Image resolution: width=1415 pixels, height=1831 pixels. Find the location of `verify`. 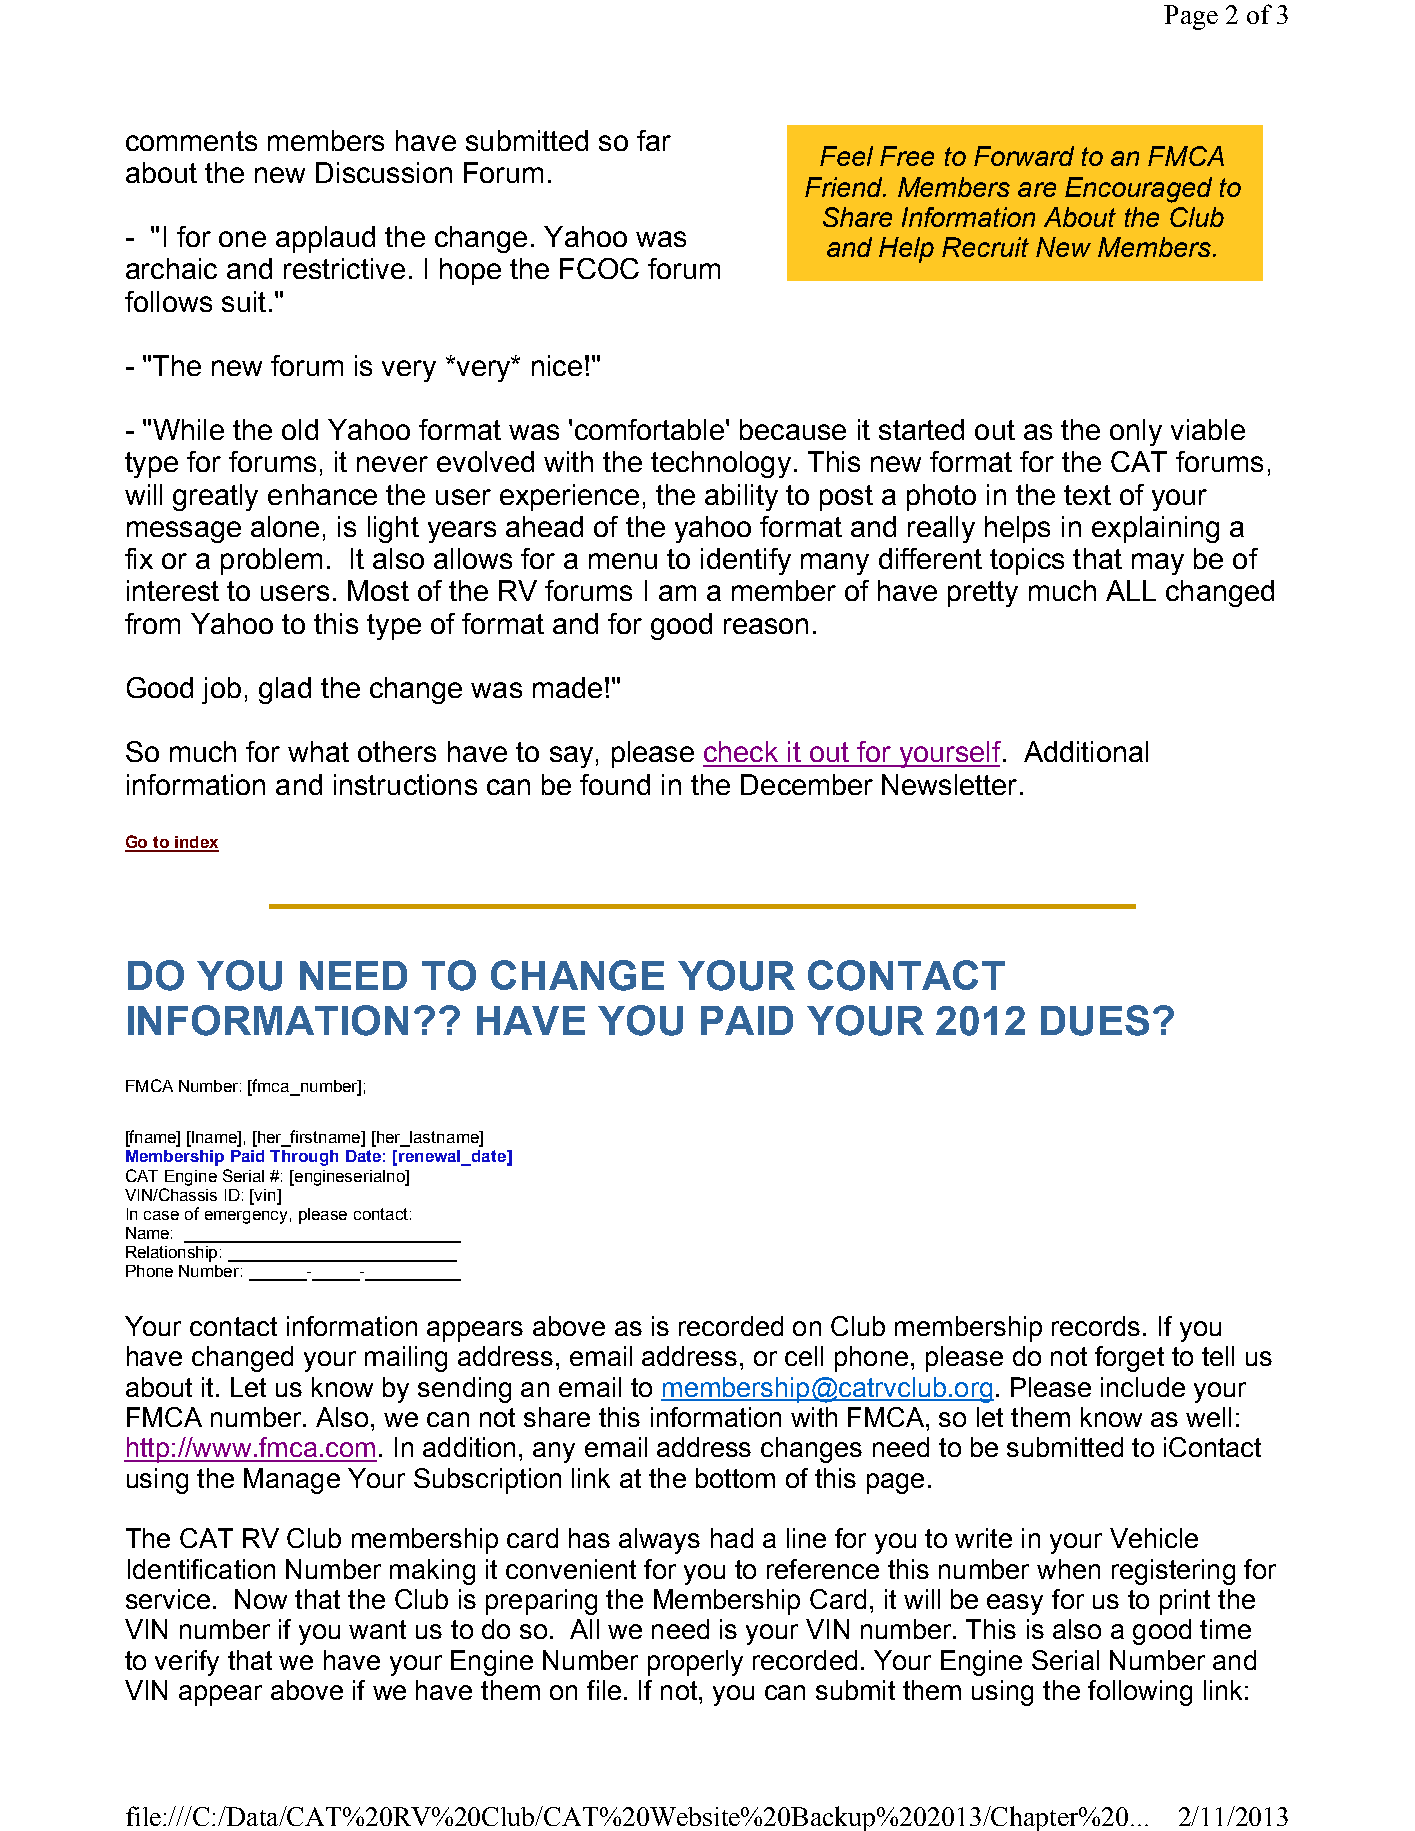

verify is located at coordinates (187, 1663).
